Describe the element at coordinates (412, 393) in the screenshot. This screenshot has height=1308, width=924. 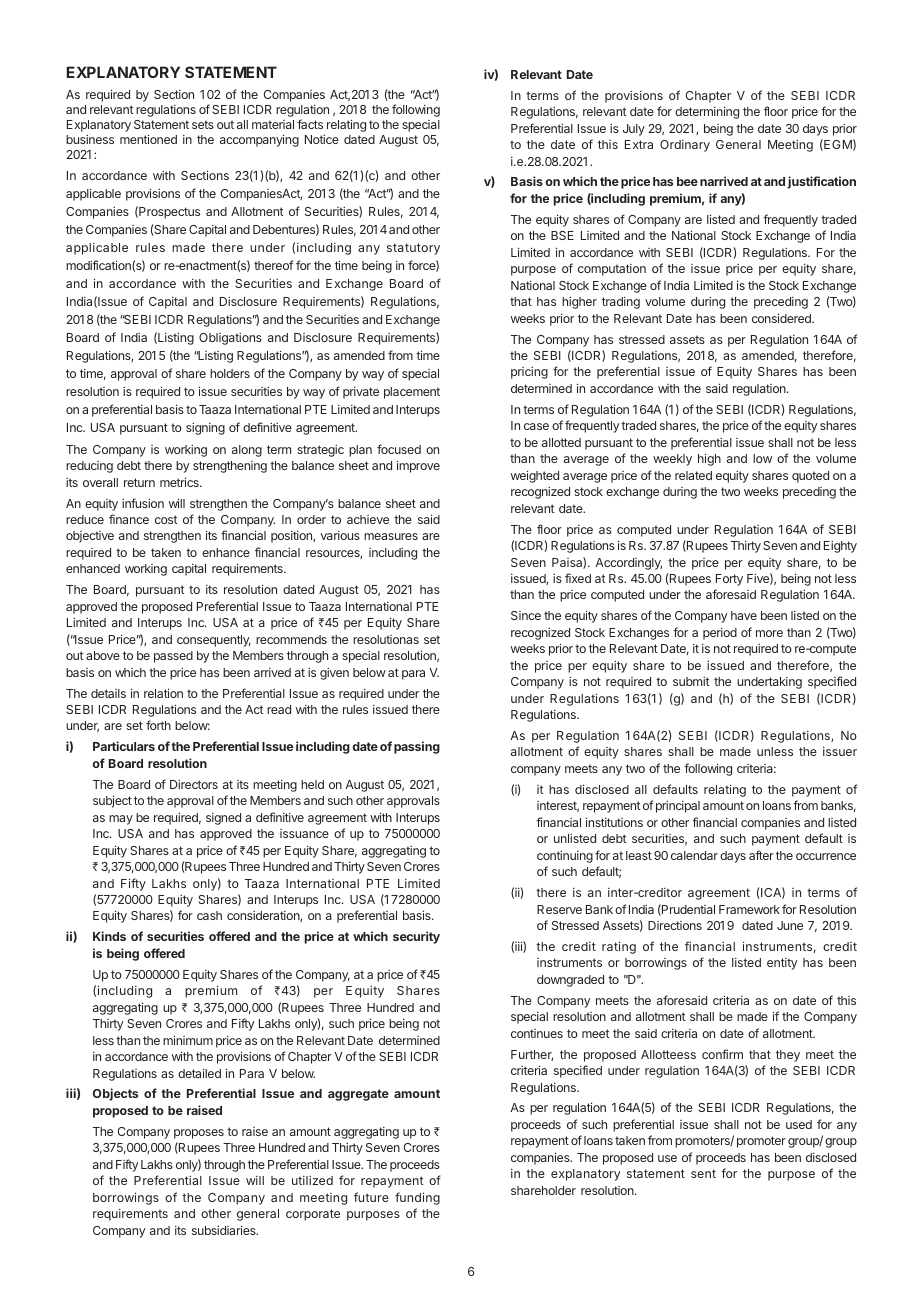
I see `placement` at that location.
